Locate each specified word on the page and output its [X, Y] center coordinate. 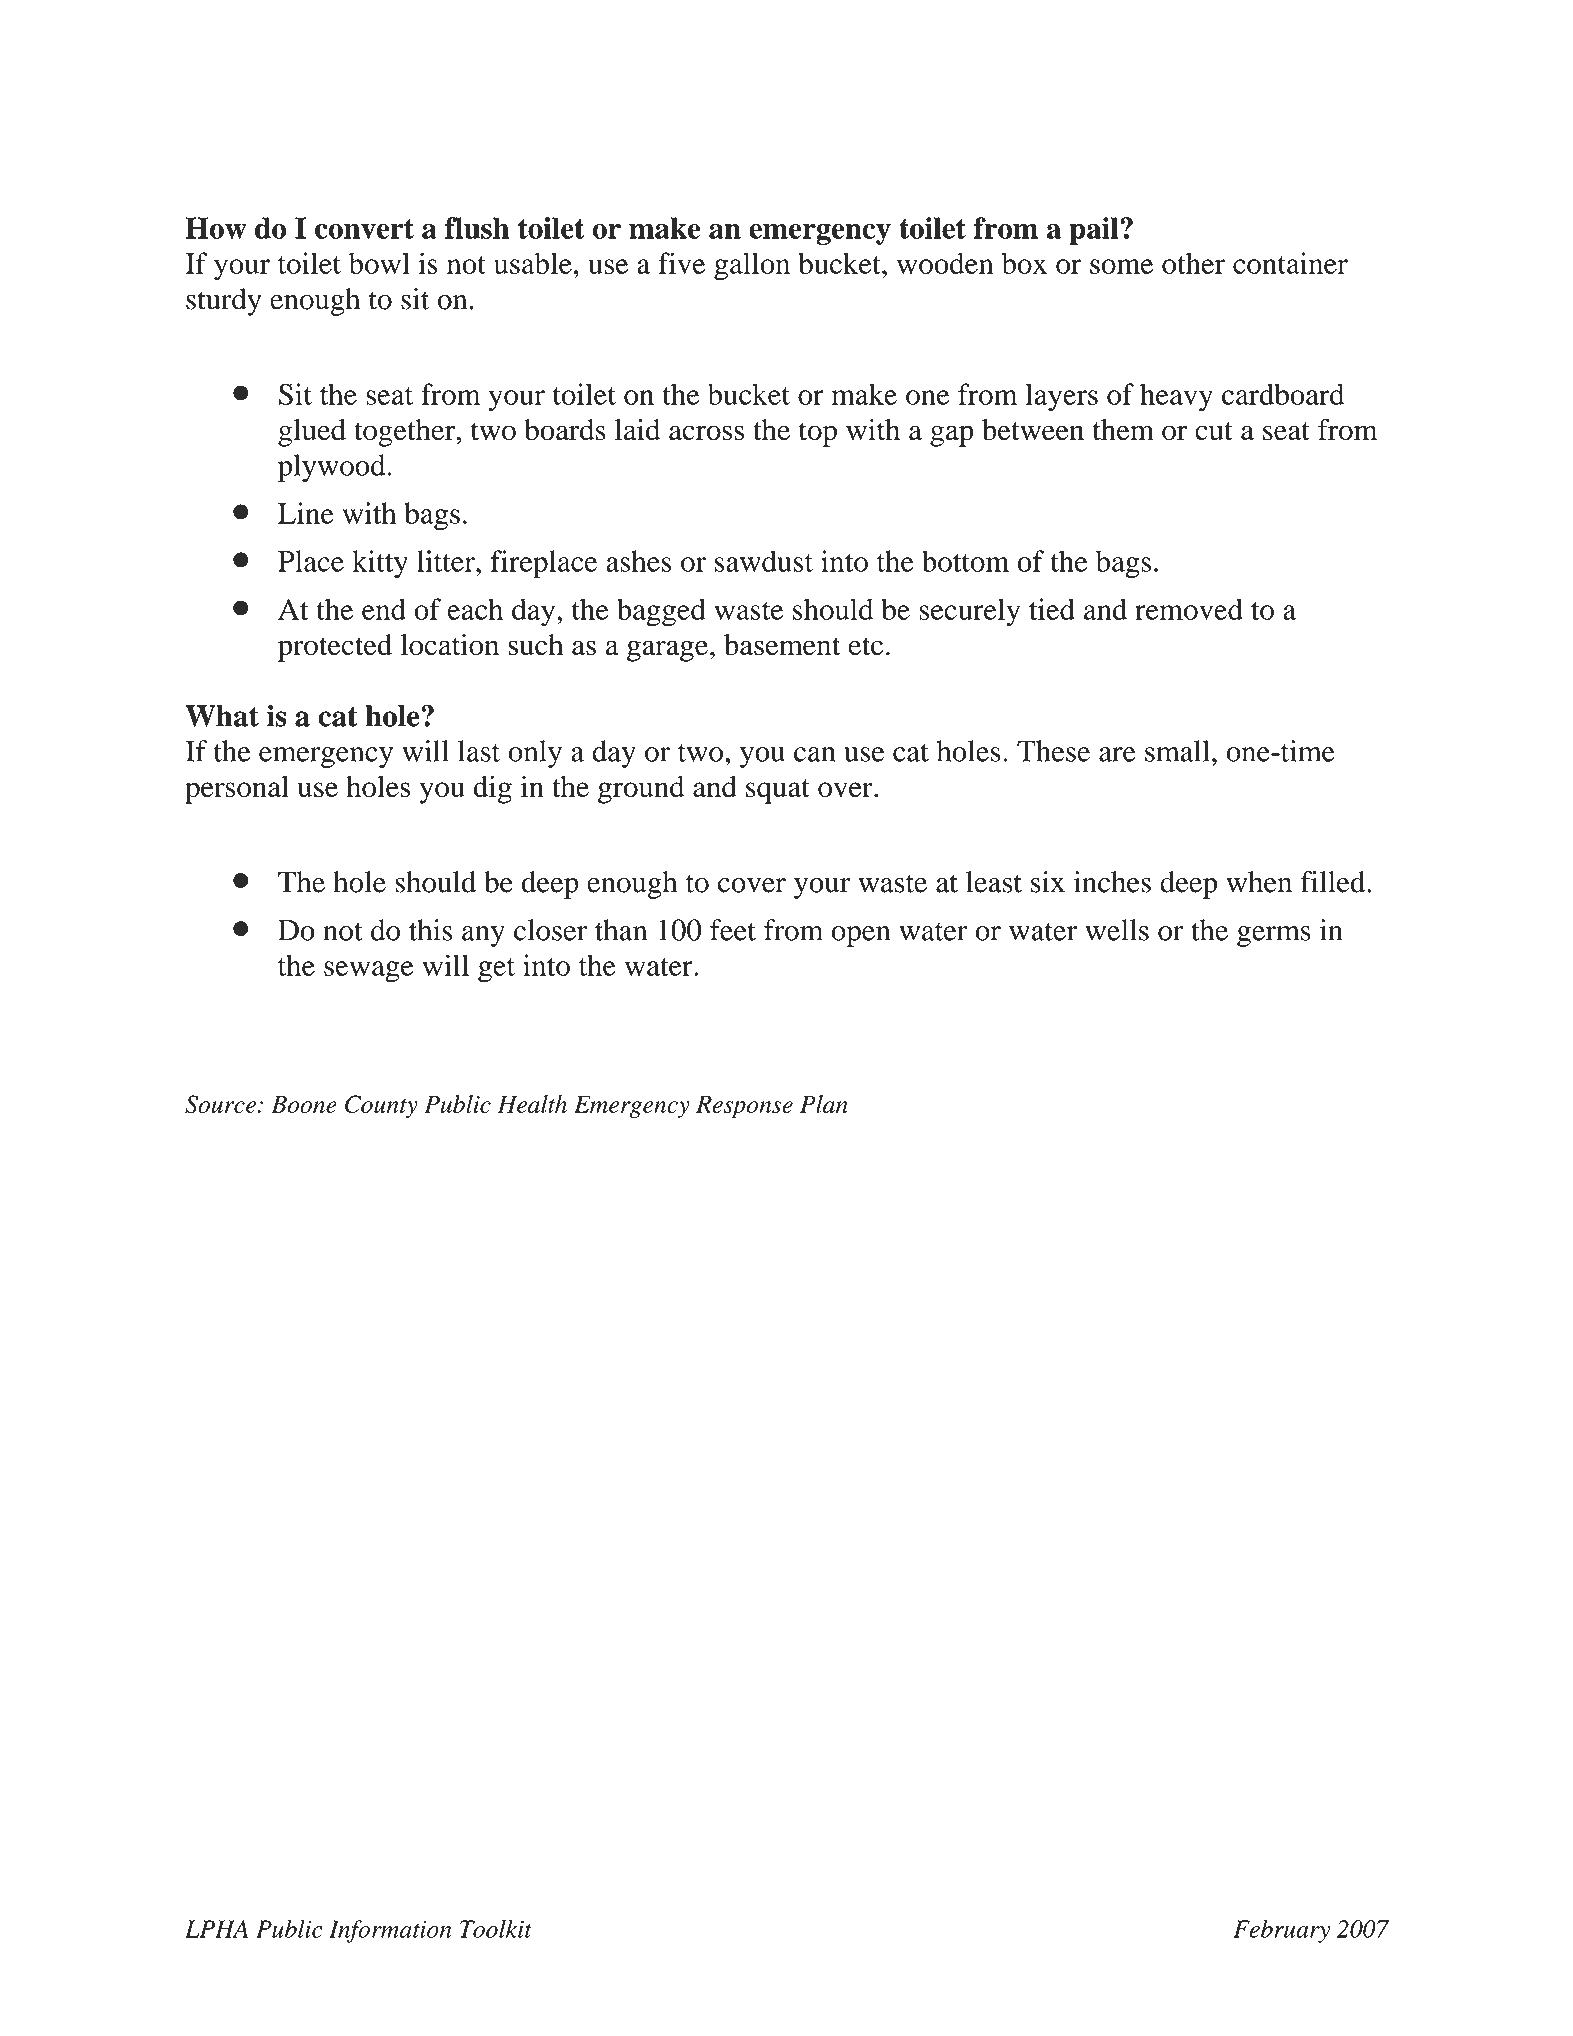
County [381, 1106]
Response [744, 1106]
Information [390, 1931]
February [1281, 1931]
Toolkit [496, 1929]
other [1193, 263]
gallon [752, 266]
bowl [379, 263]
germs [1274, 936]
